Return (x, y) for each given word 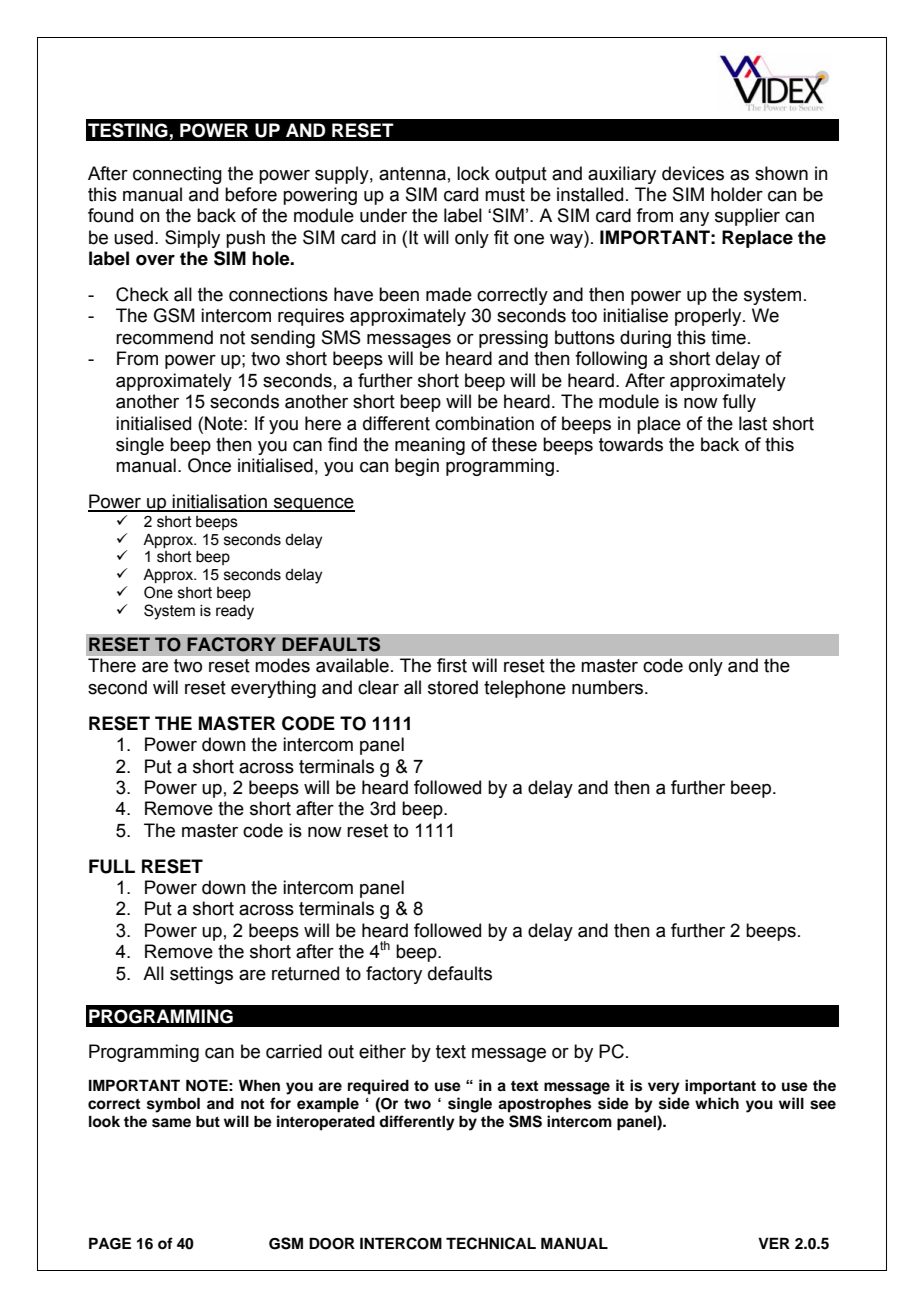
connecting (177, 175)
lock (473, 173)
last (753, 423)
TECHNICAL (491, 1243)
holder (737, 194)
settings (201, 975)
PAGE (110, 1243)
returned (305, 973)
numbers (609, 687)
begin (417, 467)
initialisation (220, 502)
